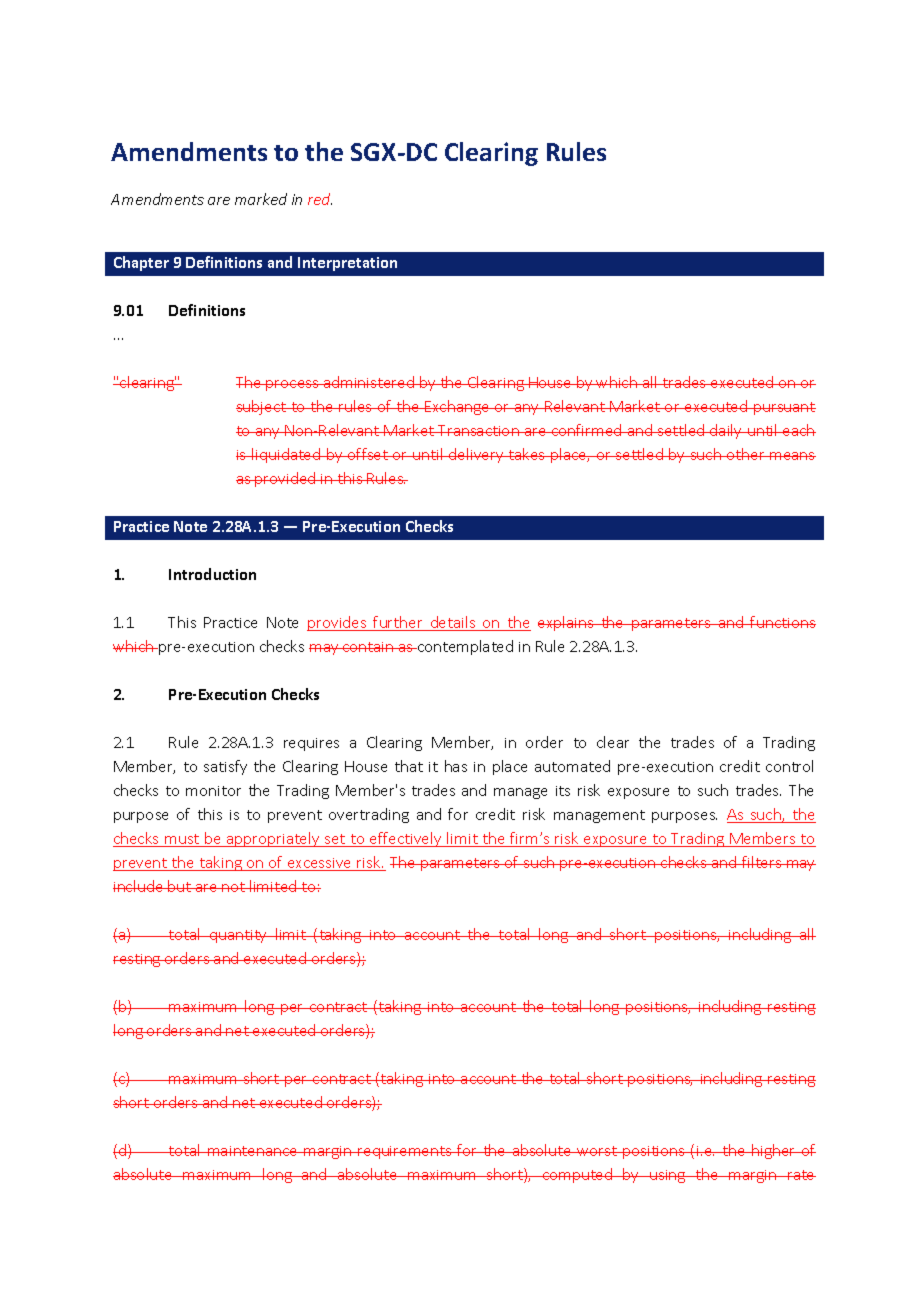 The height and width of the screenshot is (1308, 924). What do you see at coordinates (762, 862) in the screenshot?
I see `filters` at bounding box center [762, 862].
